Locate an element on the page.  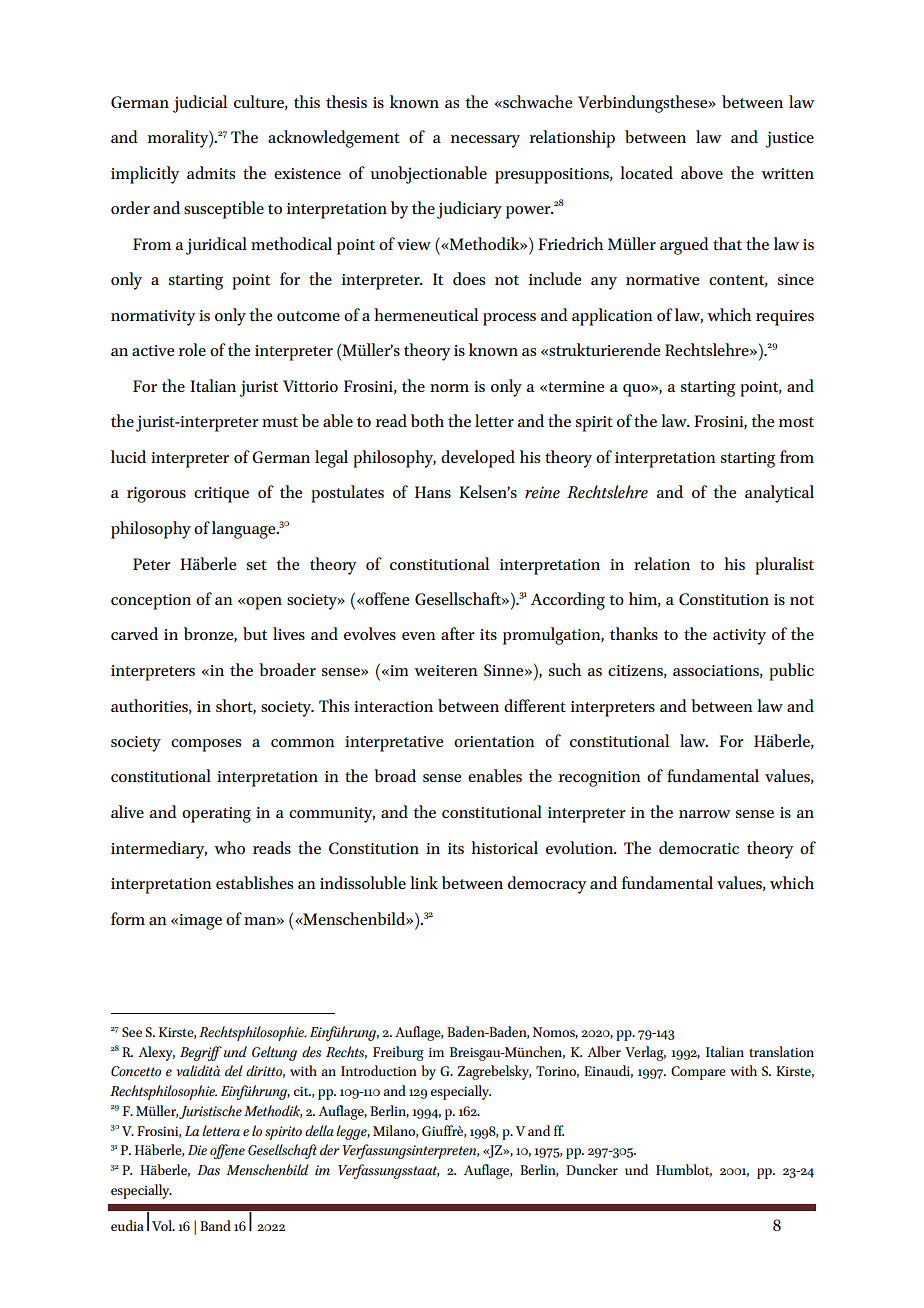
Das is located at coordinates (208, 1170).
